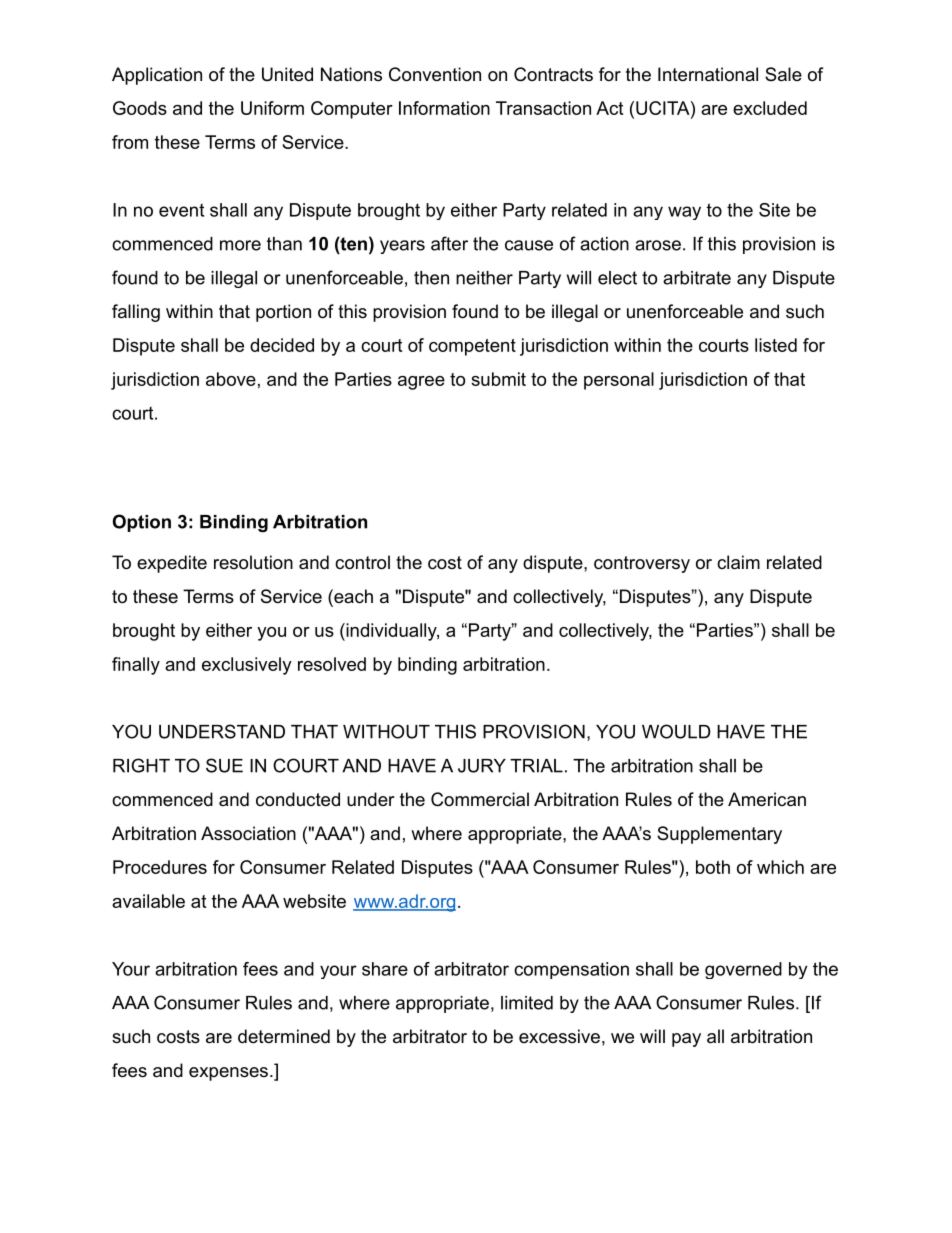 This document has height=1233, width=952. What do you see at coordinates (444, 108) in the document?
I see `Information` at bounding box center [444, 108].
